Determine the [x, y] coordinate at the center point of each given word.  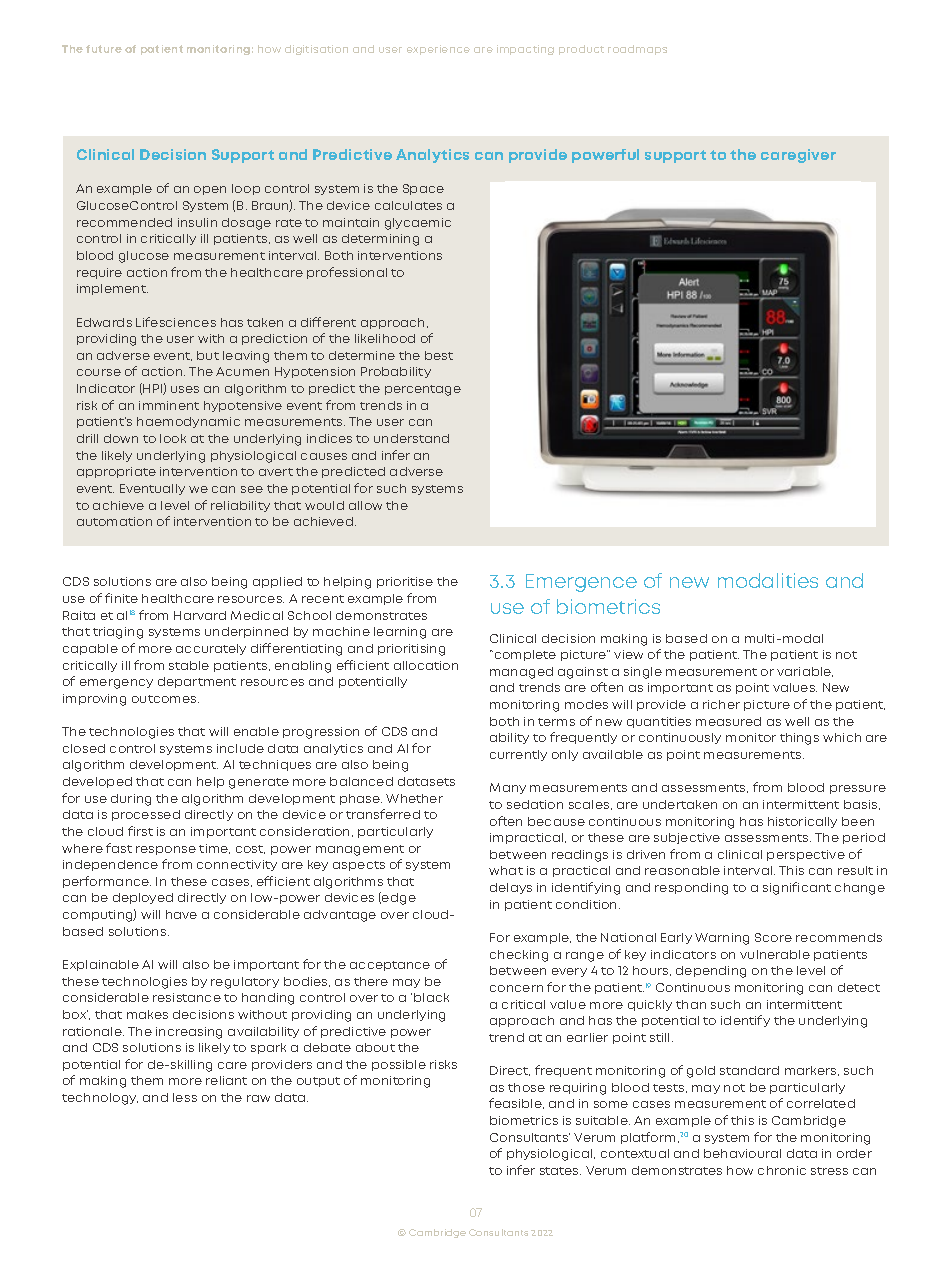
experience [438, 50]
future [104, 49]
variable [805, 672]
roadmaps [637, 50]
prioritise [405, 582]
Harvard [200, 615]
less [185, 1097]
